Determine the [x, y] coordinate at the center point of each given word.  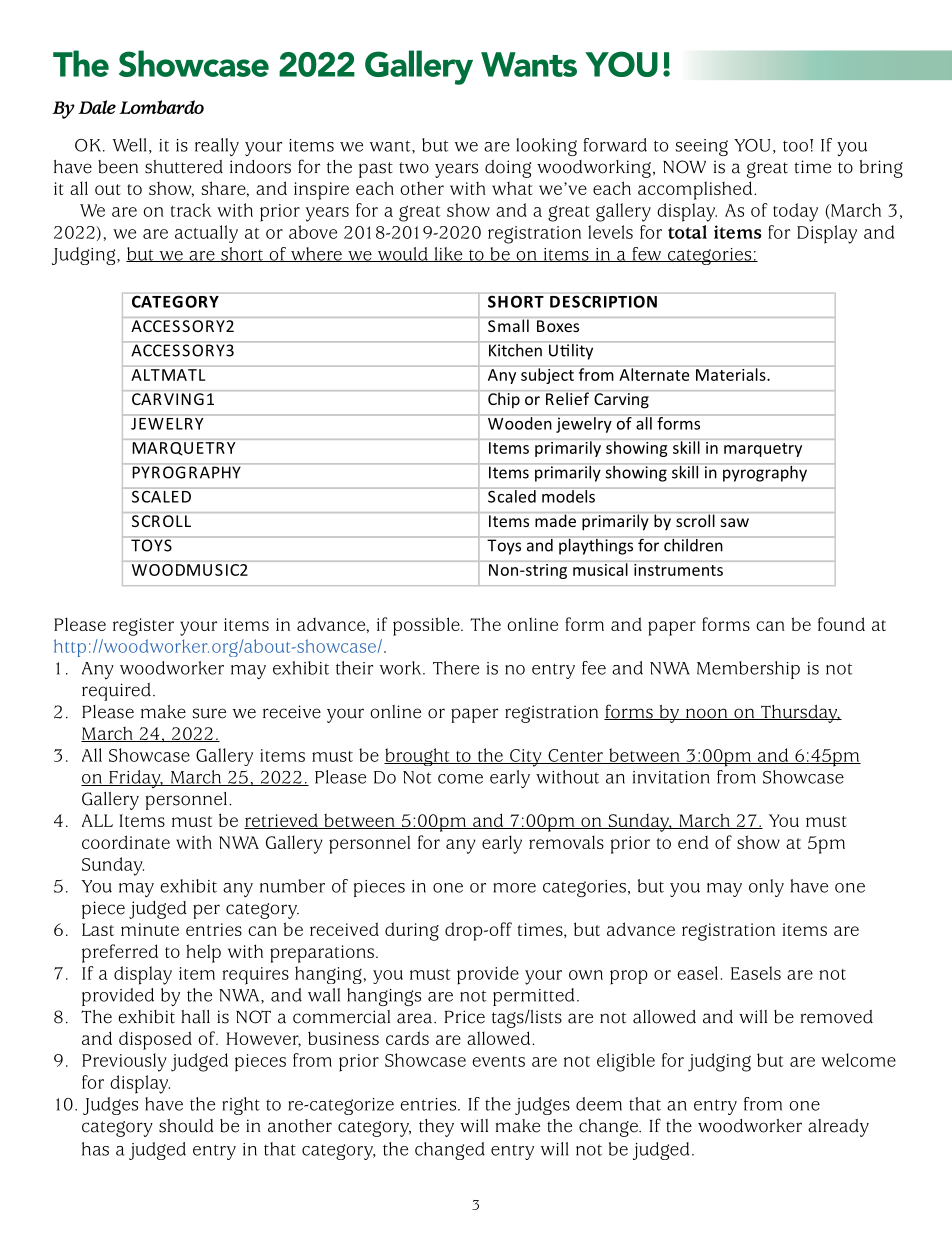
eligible [626, 1062]
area [416, 1018]
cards [407, 1038]
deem [599, 1104]
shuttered [184, 167]
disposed [155, 1040]
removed [836, 1017]
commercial [341, 1017]
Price [465, 1017]
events [498, 1061]
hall [195, 1017]
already [838, 1128]
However [263, 1039]
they [436, 1128]
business [343, 1038]
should [186, 1126]
